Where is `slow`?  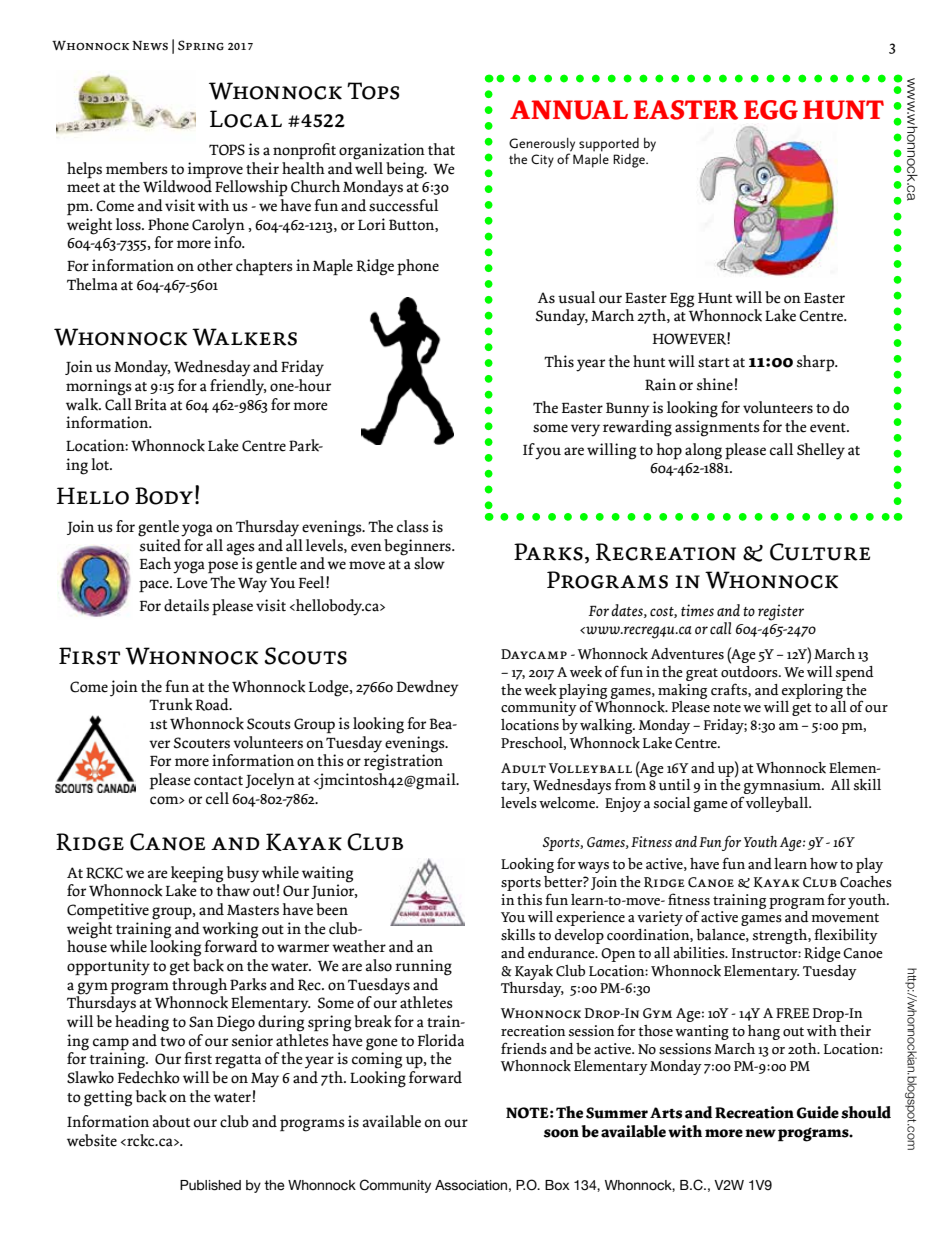
slow is located at coordinates (429, 563).
